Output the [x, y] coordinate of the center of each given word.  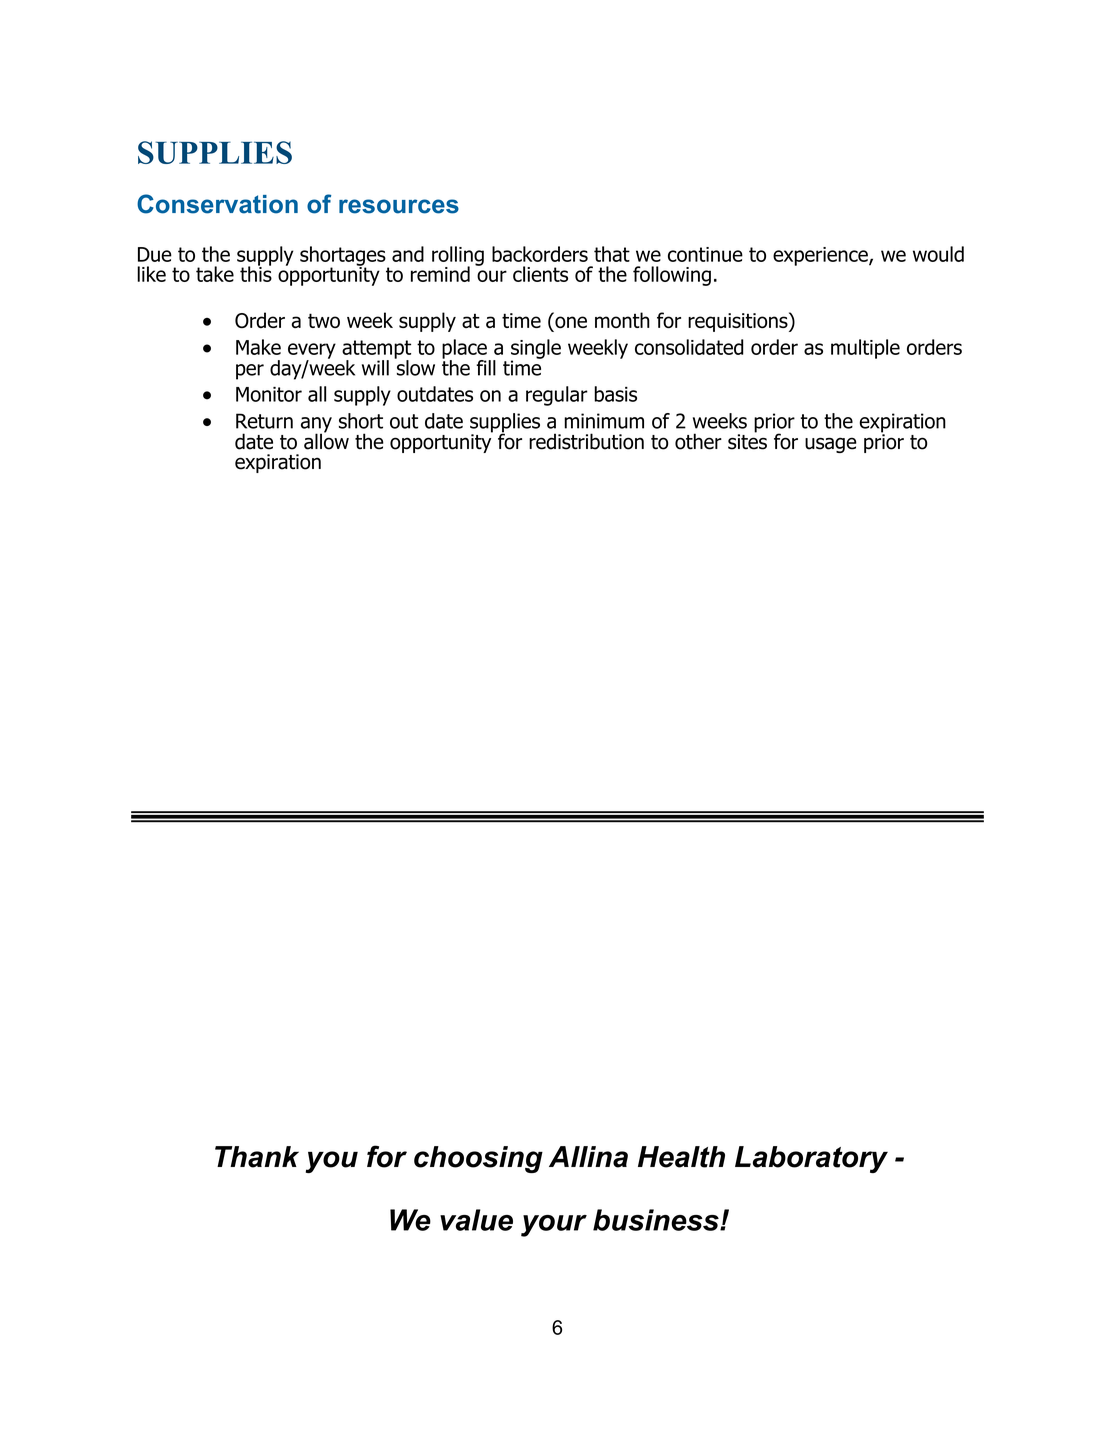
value [476, 1220]
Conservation [217, 204]
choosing [478, 1159]
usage [831, 445]
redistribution [586, 441]
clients [540, 274]
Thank [257, 1157]
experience [821, 256]
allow [326, 440]
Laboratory [811, 1159]
